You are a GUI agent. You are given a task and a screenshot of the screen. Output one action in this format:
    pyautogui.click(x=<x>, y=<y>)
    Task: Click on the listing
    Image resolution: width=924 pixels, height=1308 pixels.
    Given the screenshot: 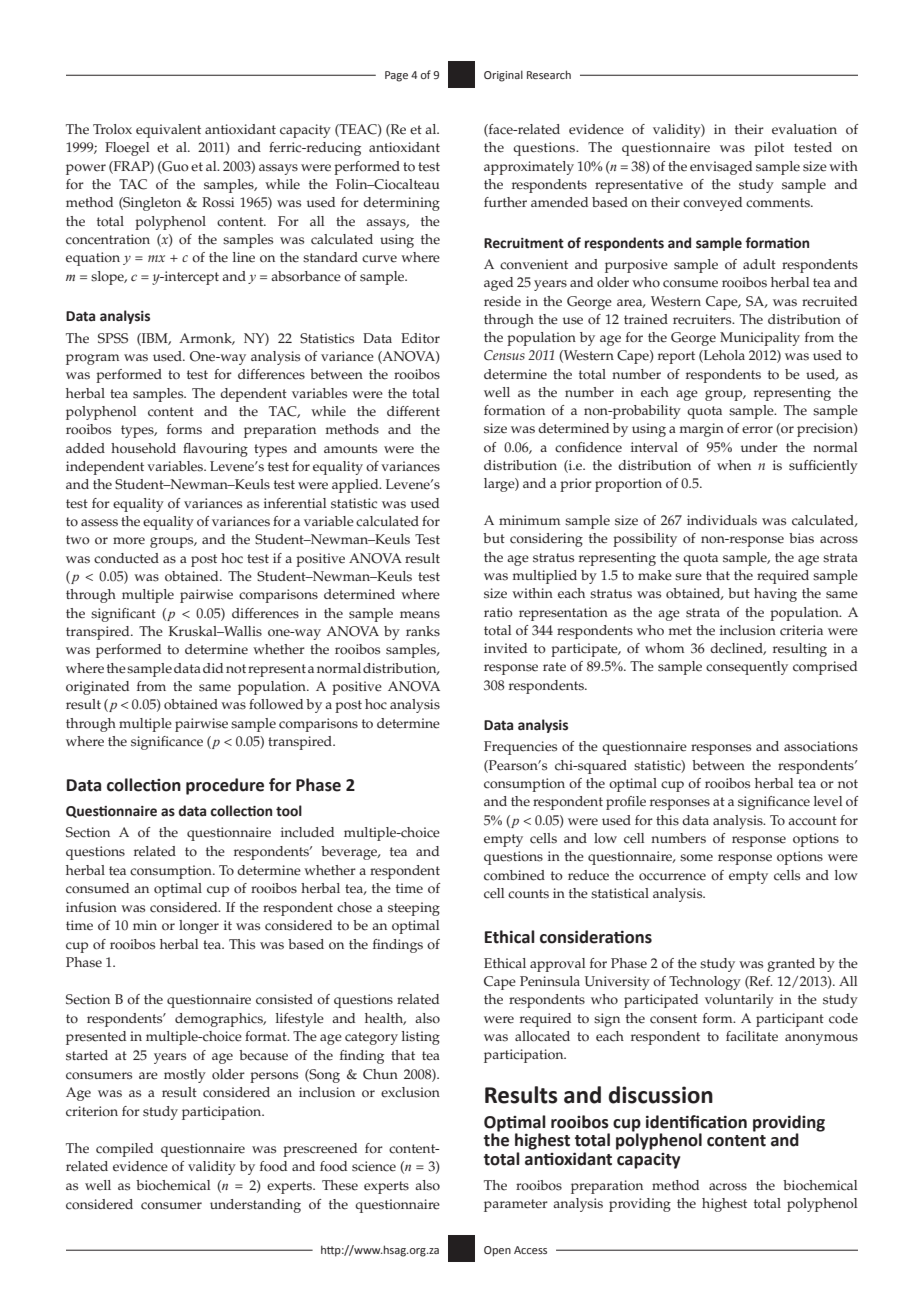 What is the action you would take?
    pyautogui.click(x=421, y=1038)
